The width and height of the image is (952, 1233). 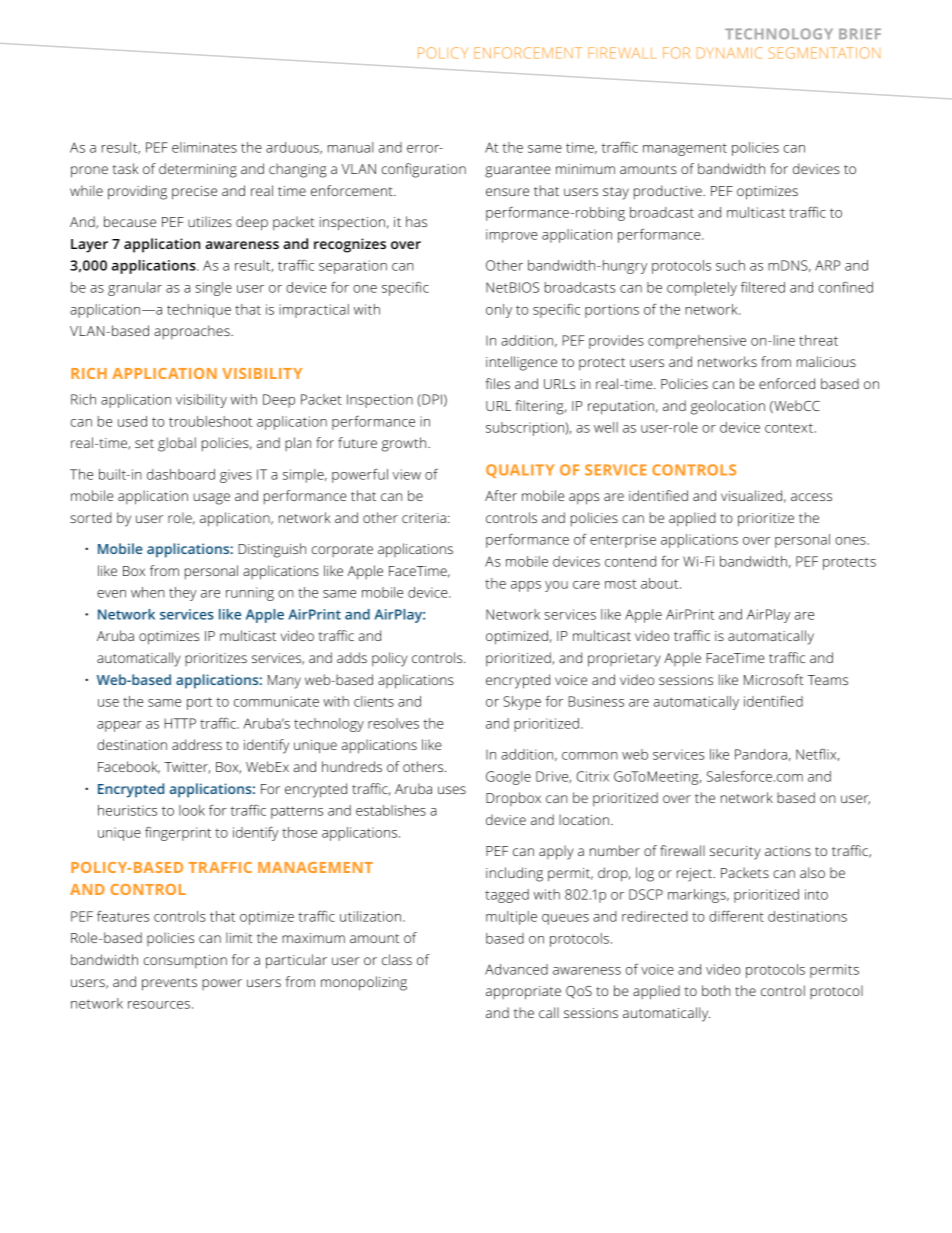 I want to click on filtered, so click(x=763, y=287).
